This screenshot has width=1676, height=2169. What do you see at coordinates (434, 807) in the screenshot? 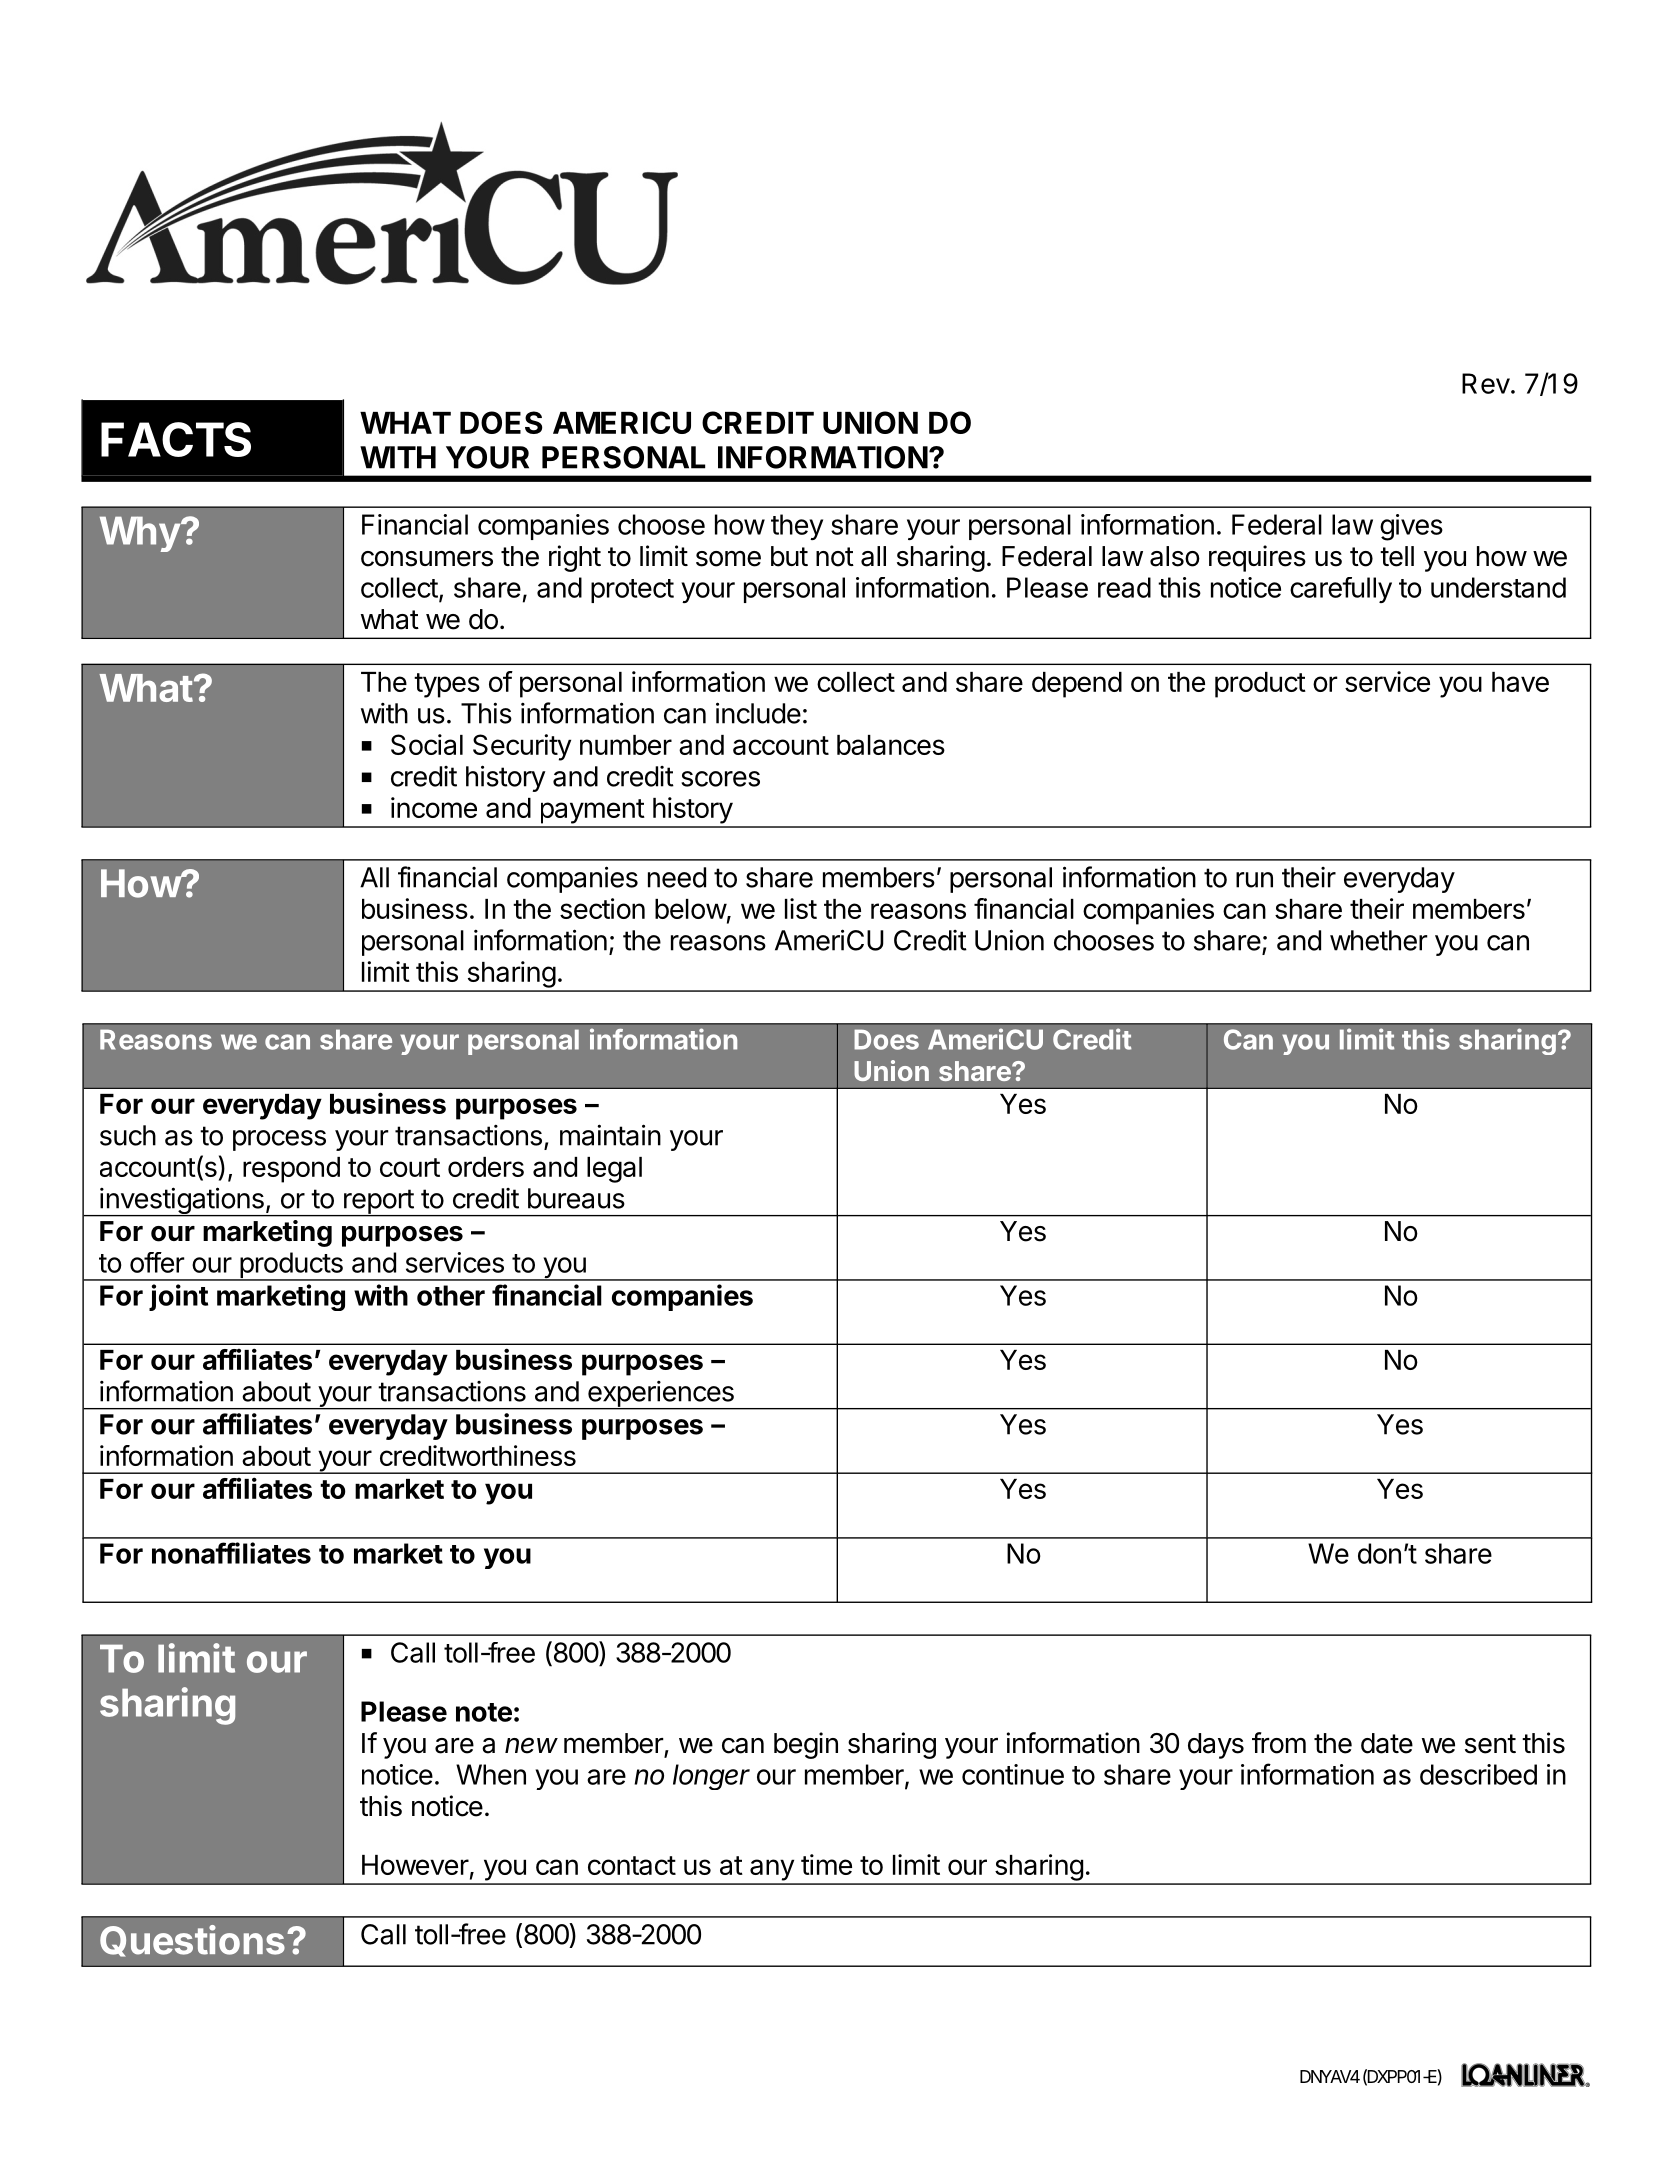
I see `income` at bounding box center [434, 807].
